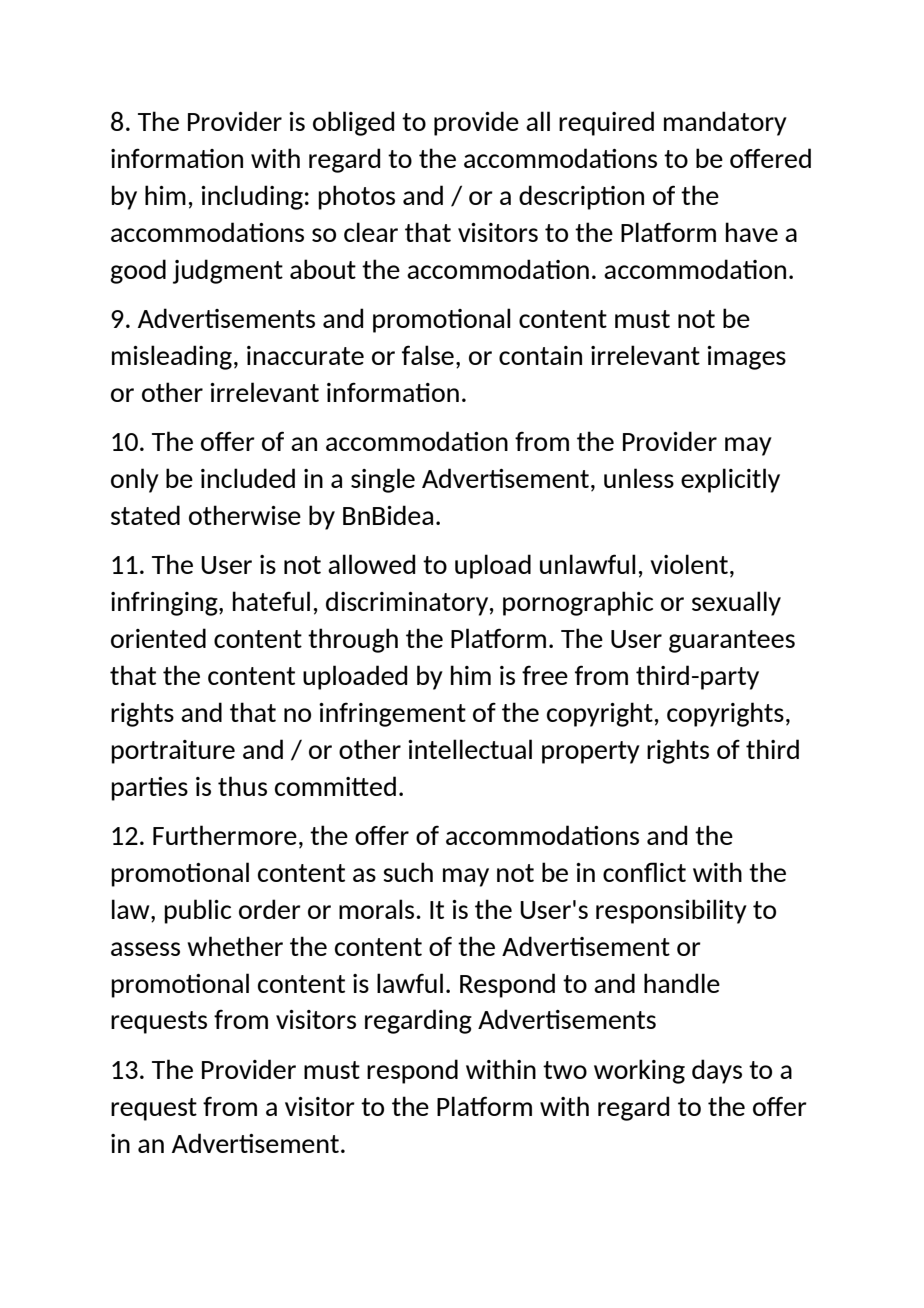  I want to click on allowed, so click(371, 564).
